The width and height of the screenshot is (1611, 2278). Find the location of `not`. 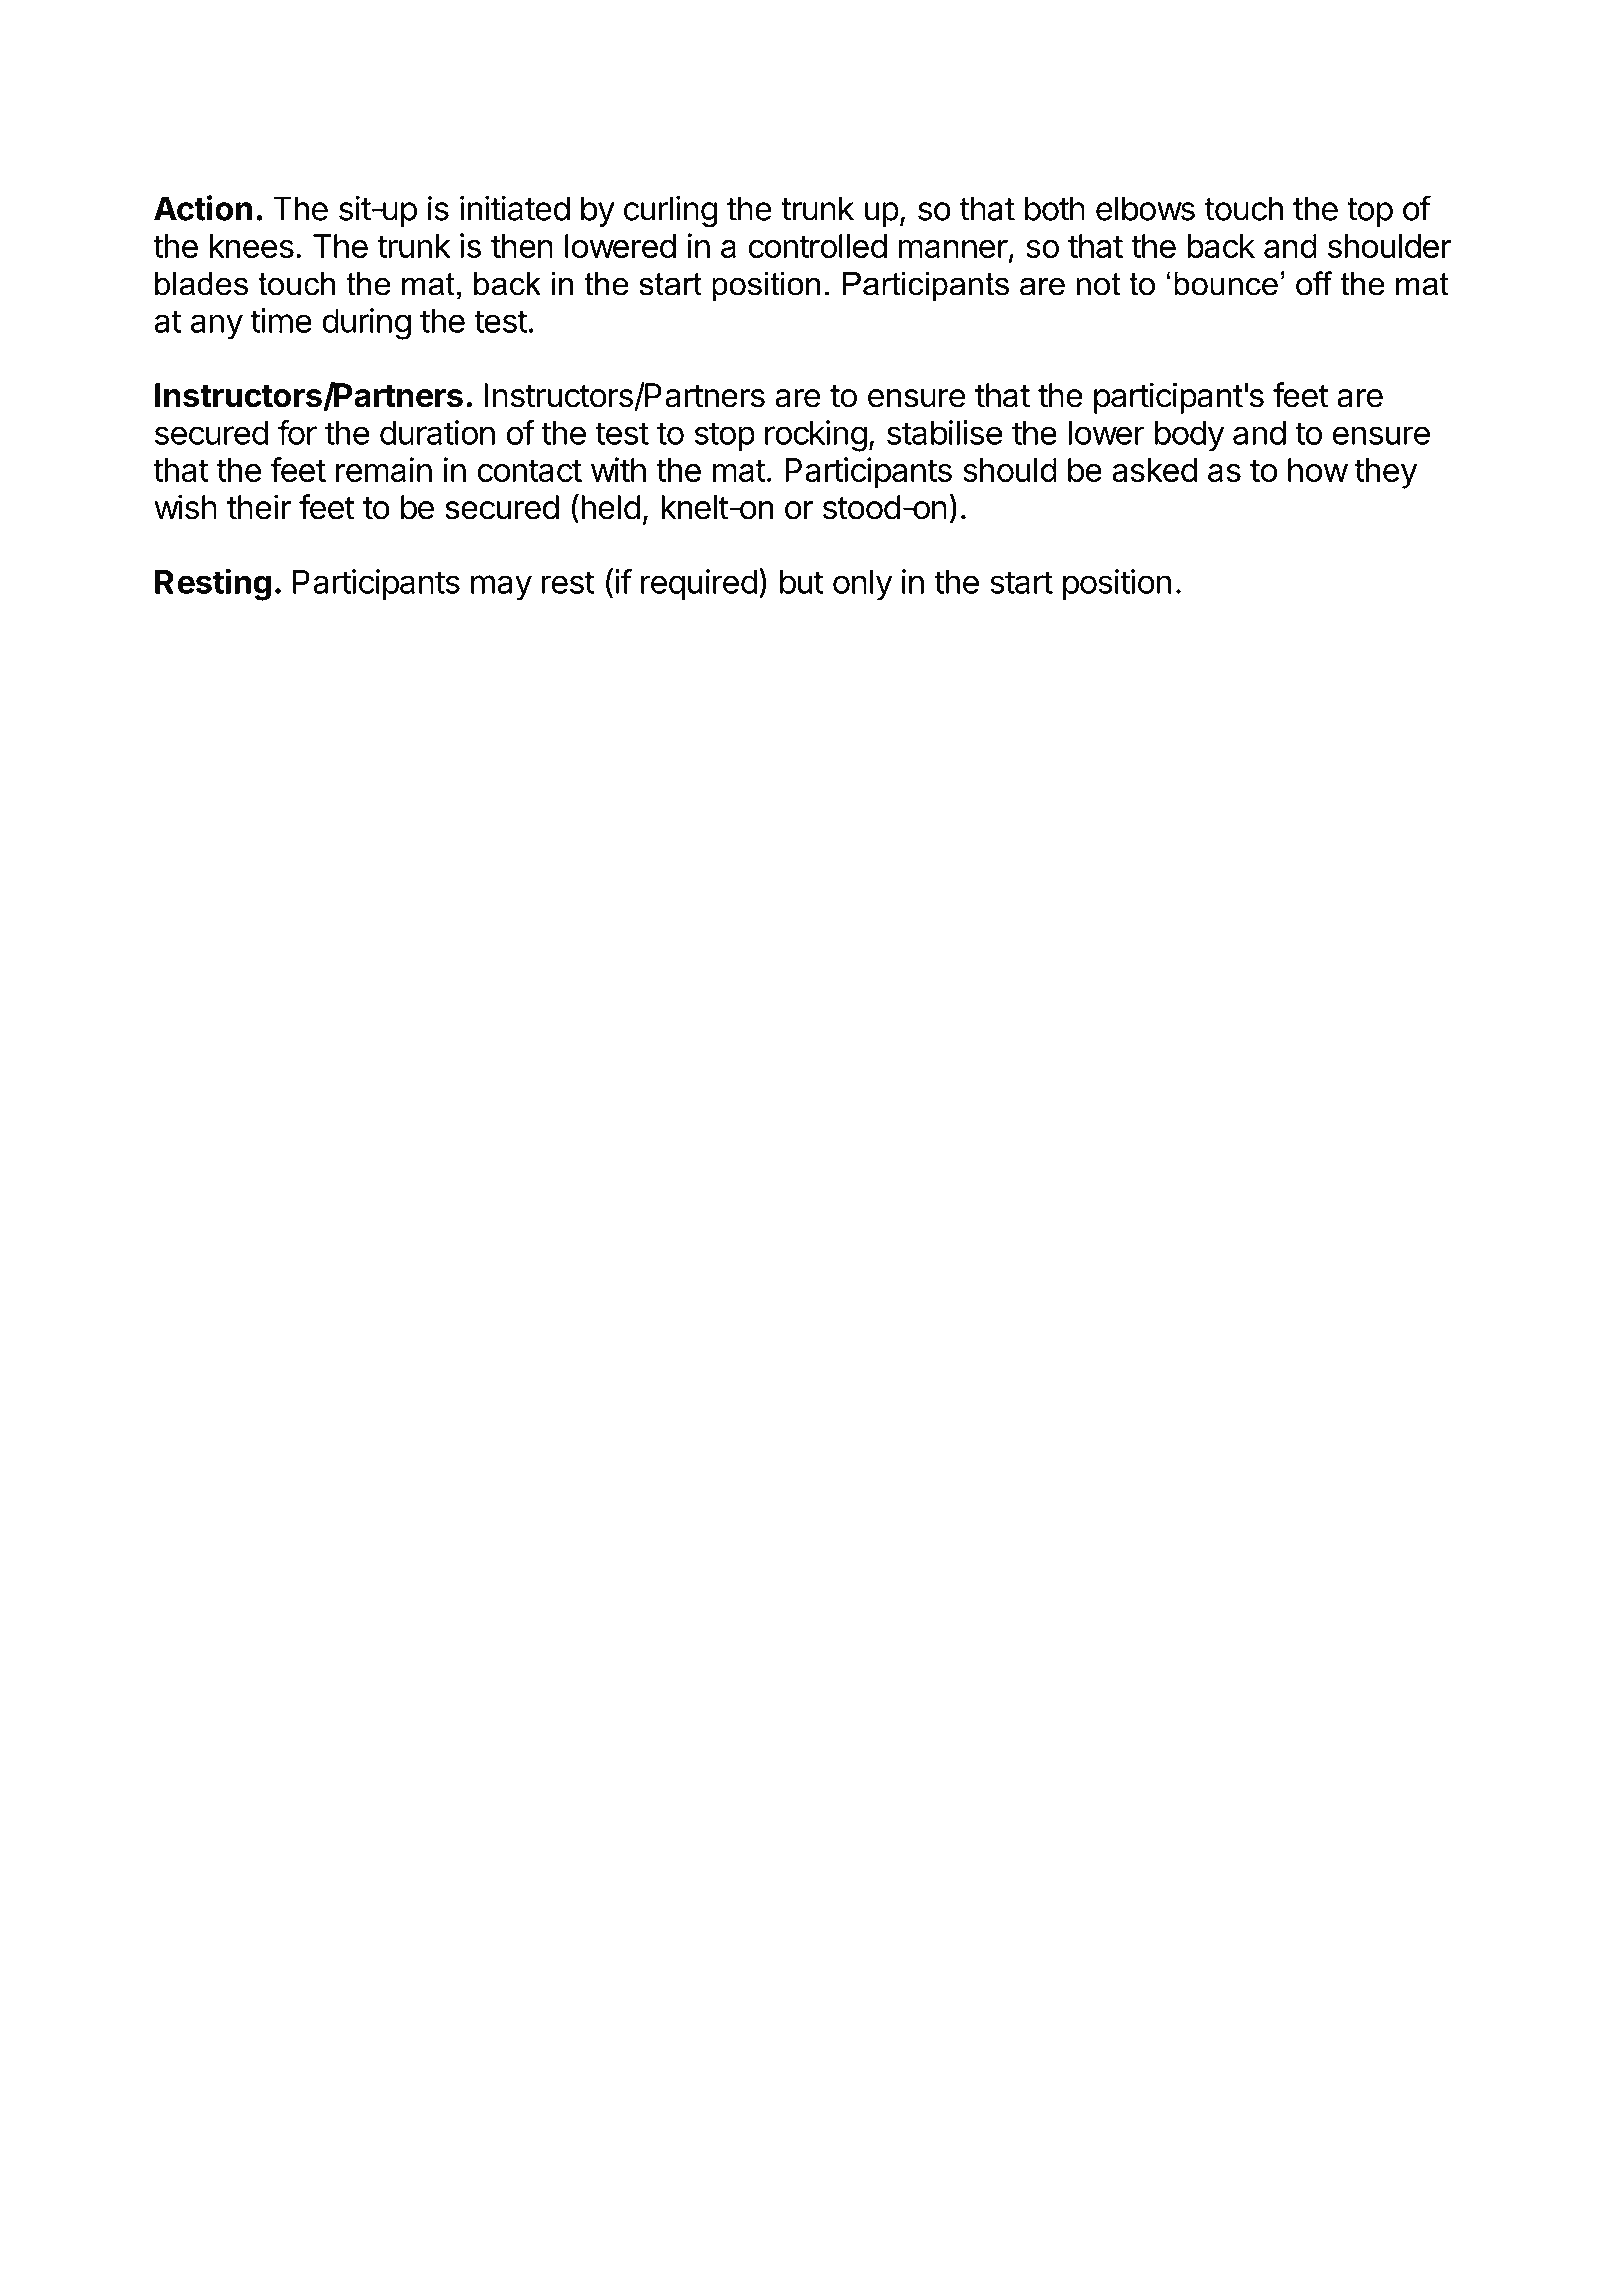

not is located at coordinates (1098, 284).
